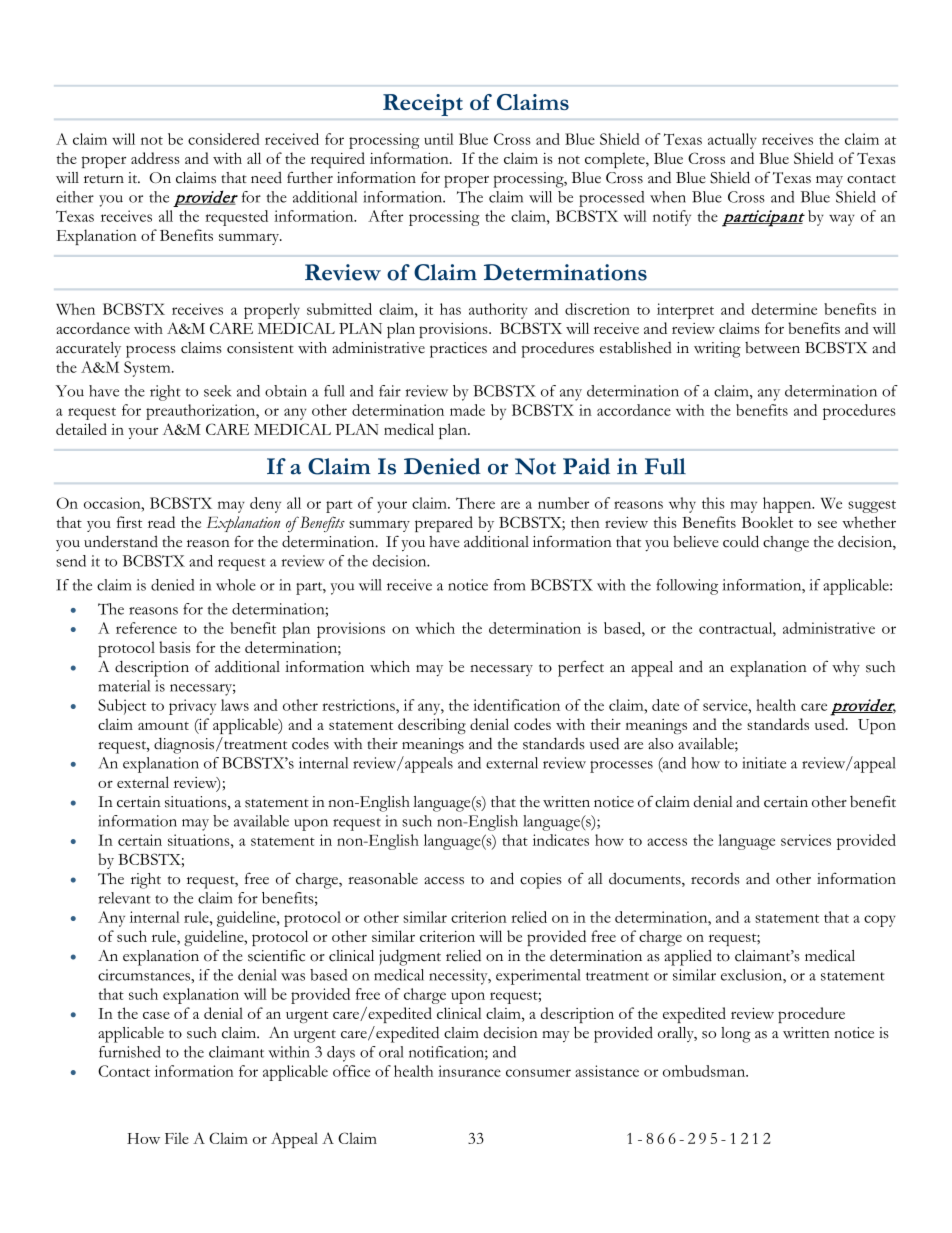 This screenshot has width=952, height=1233. What do you see at coordinates (732, 141) in the screenshot?
I see `actually` at bounding box center [732, 141].
